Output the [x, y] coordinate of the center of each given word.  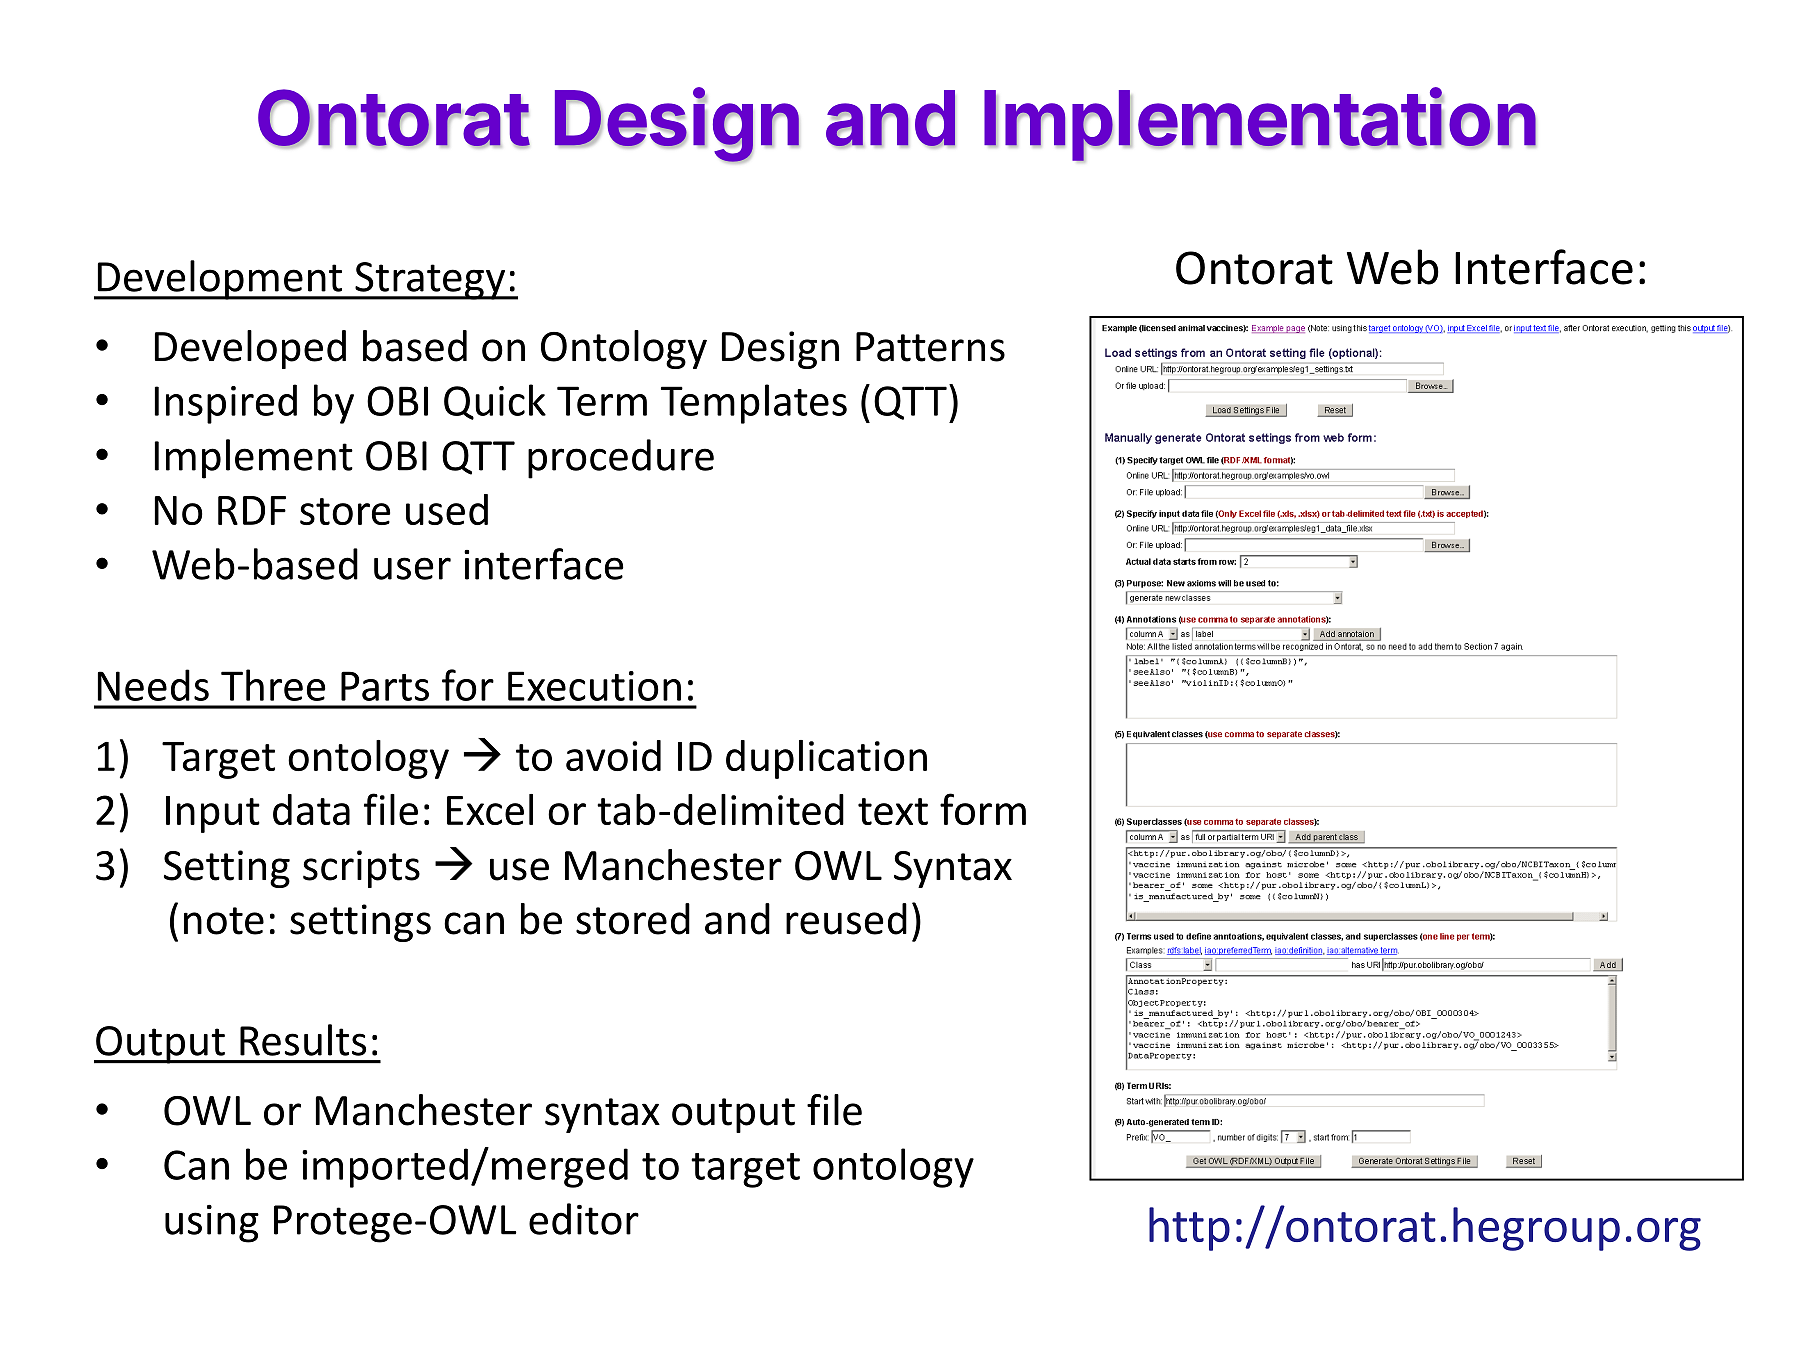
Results [303, 1040]
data [311, 809]
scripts [361, 869]
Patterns [930, 347]
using [212, 1224]
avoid [613, 755]
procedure [621, 459]
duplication [826, 759]
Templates [754, 404]
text [893, 811]
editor [584, 1219]
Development [220, 280]
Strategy [430, 281]
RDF [252, 510]
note [224, 921]
